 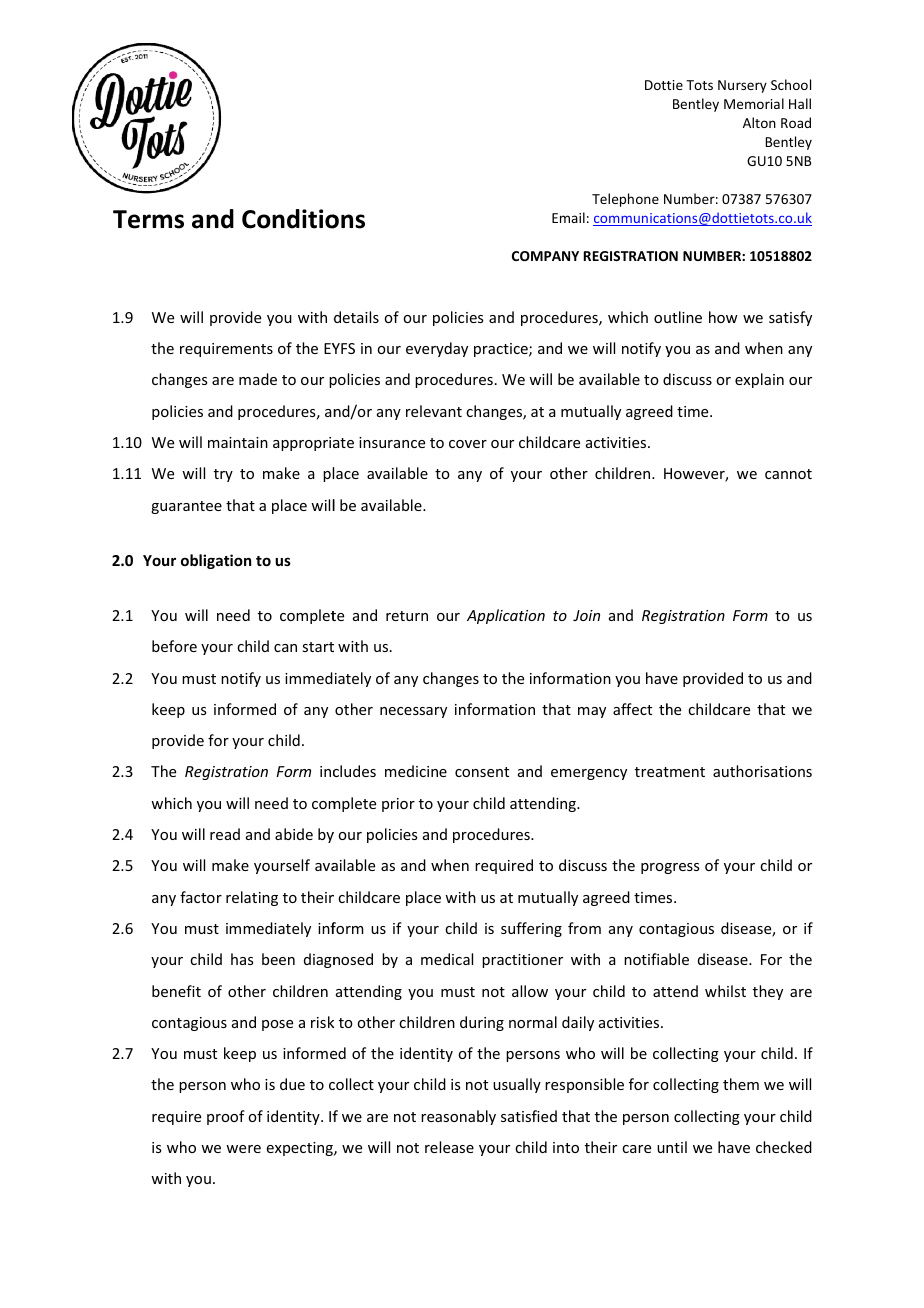 I want to click on Alton, so click(x=759, y=122).
